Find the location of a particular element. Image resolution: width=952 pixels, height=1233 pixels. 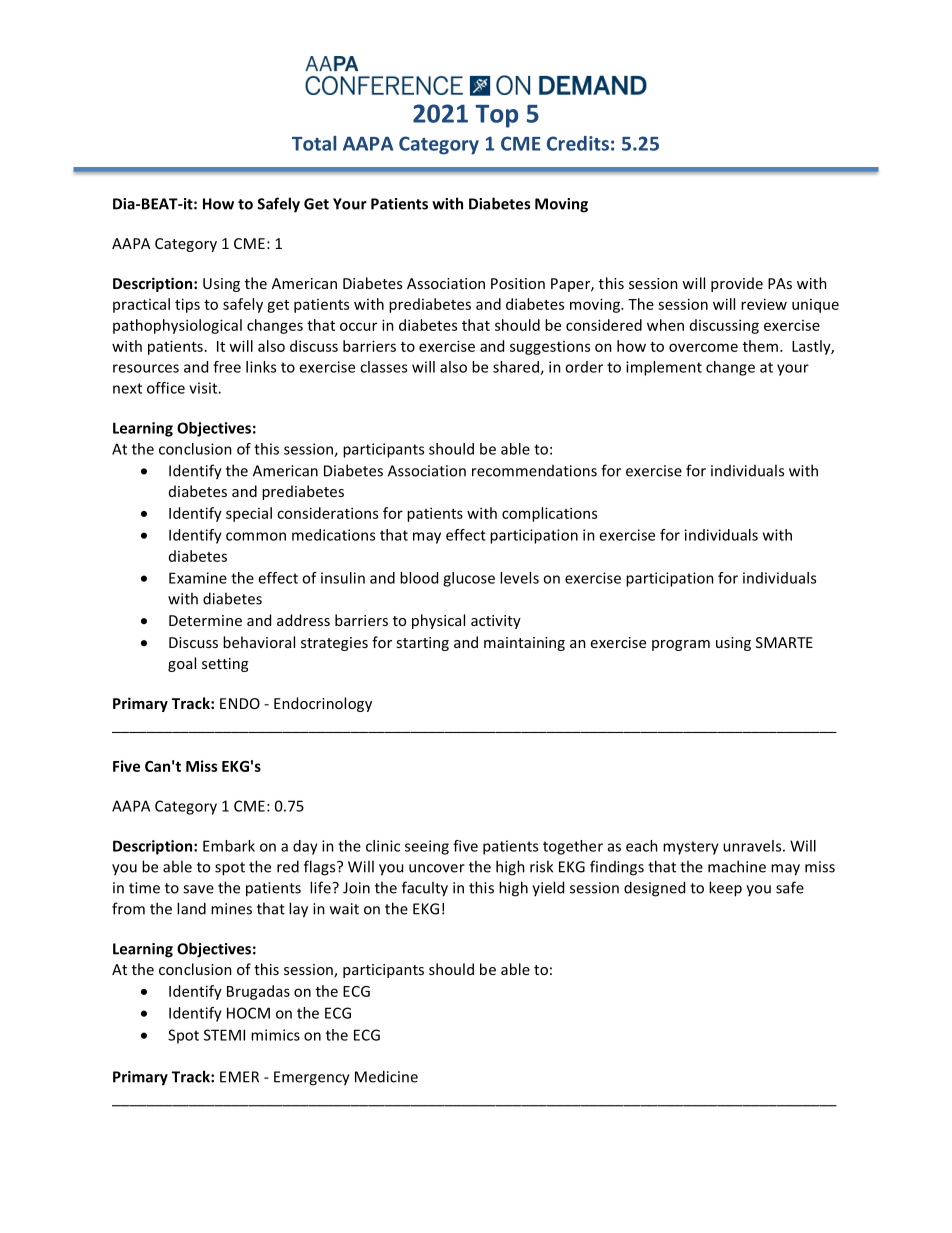

Credits is located at coordinates (578, 143).
